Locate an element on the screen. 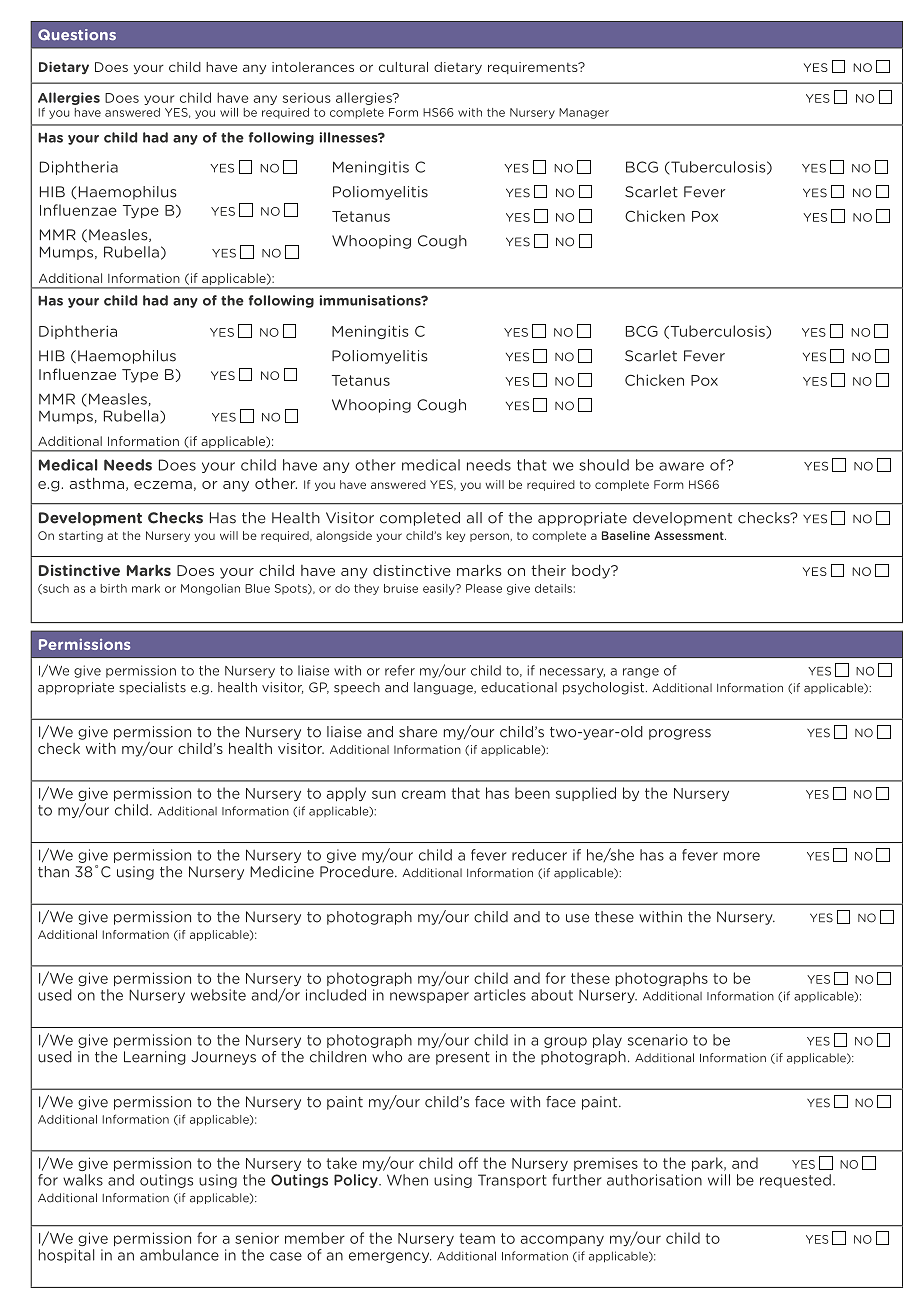 The image size is (924, 1308). specialists is located at coordinates (152, 688).
